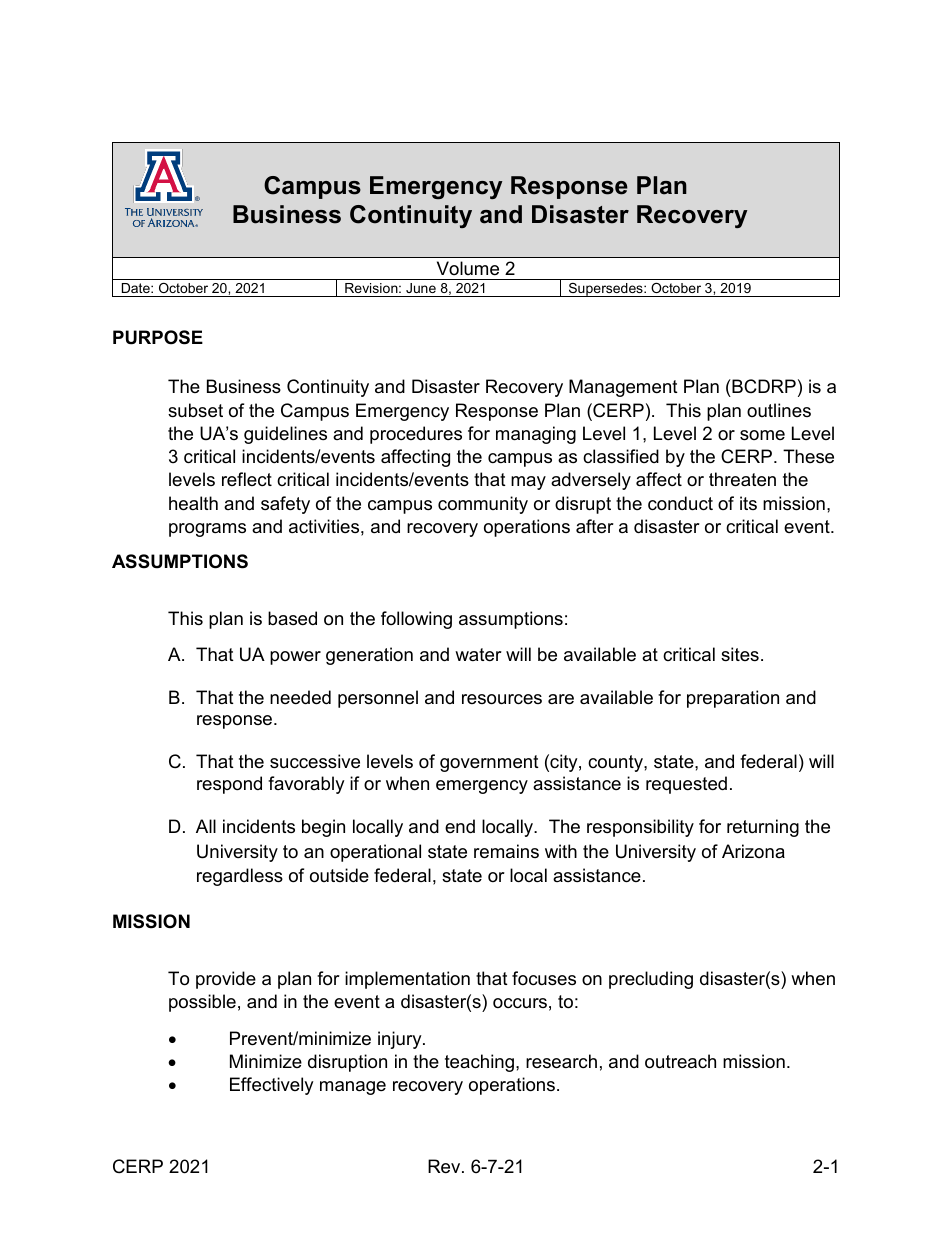 The image size is (952, 1233). Describe the element at coordinates (481, 1063) in the page. I see `teaching` at that location.
